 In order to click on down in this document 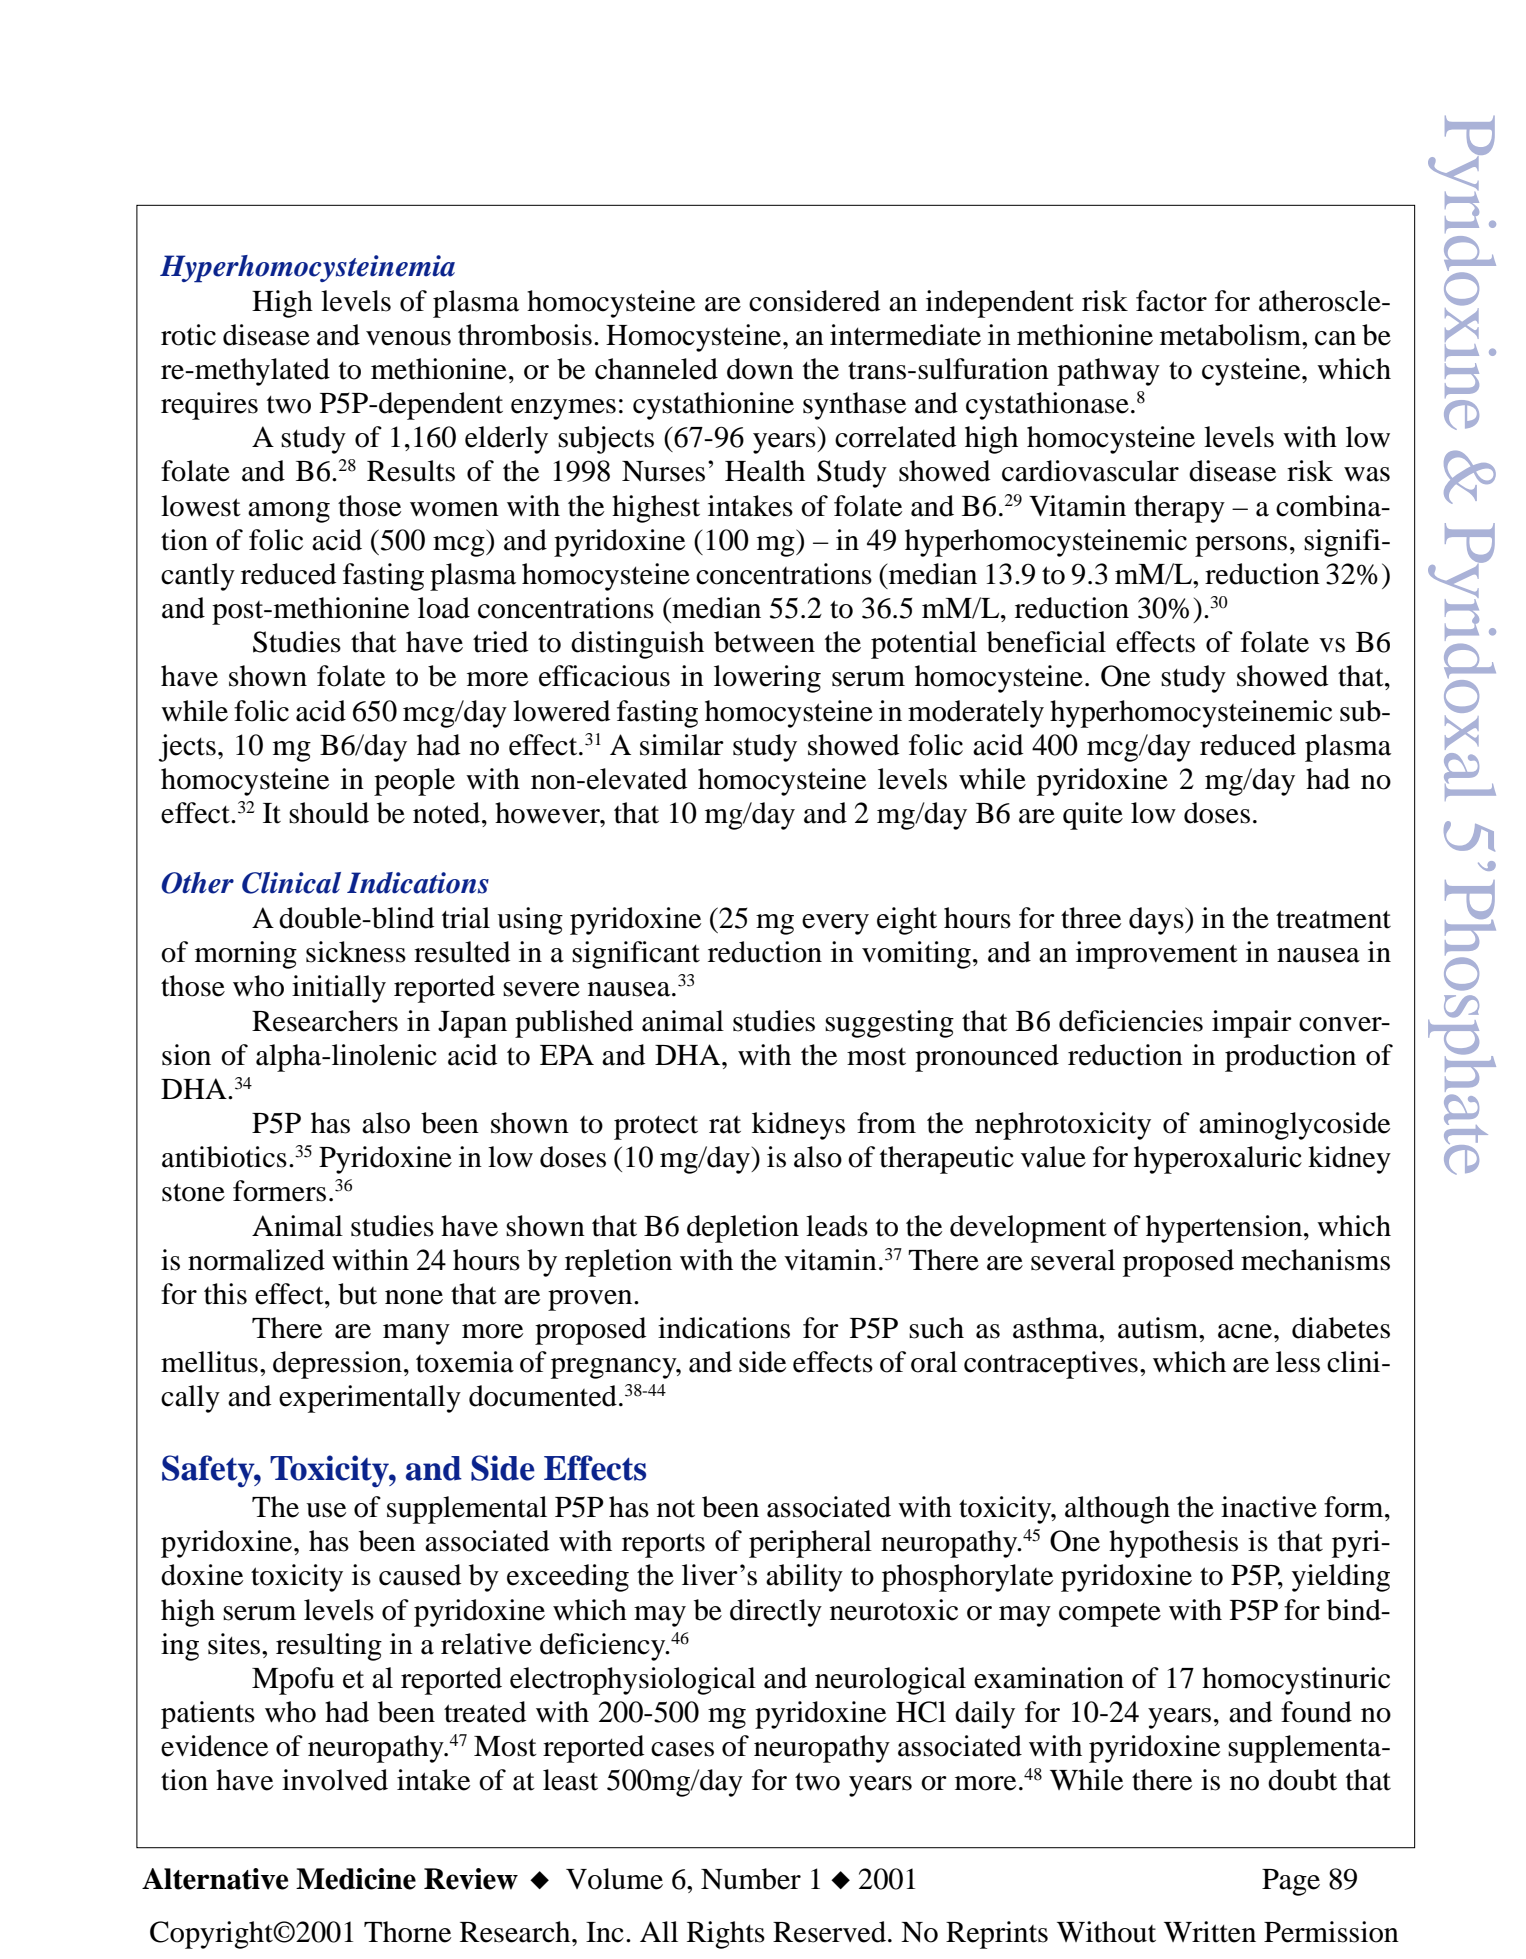, I will do `click(760, 369)`.
